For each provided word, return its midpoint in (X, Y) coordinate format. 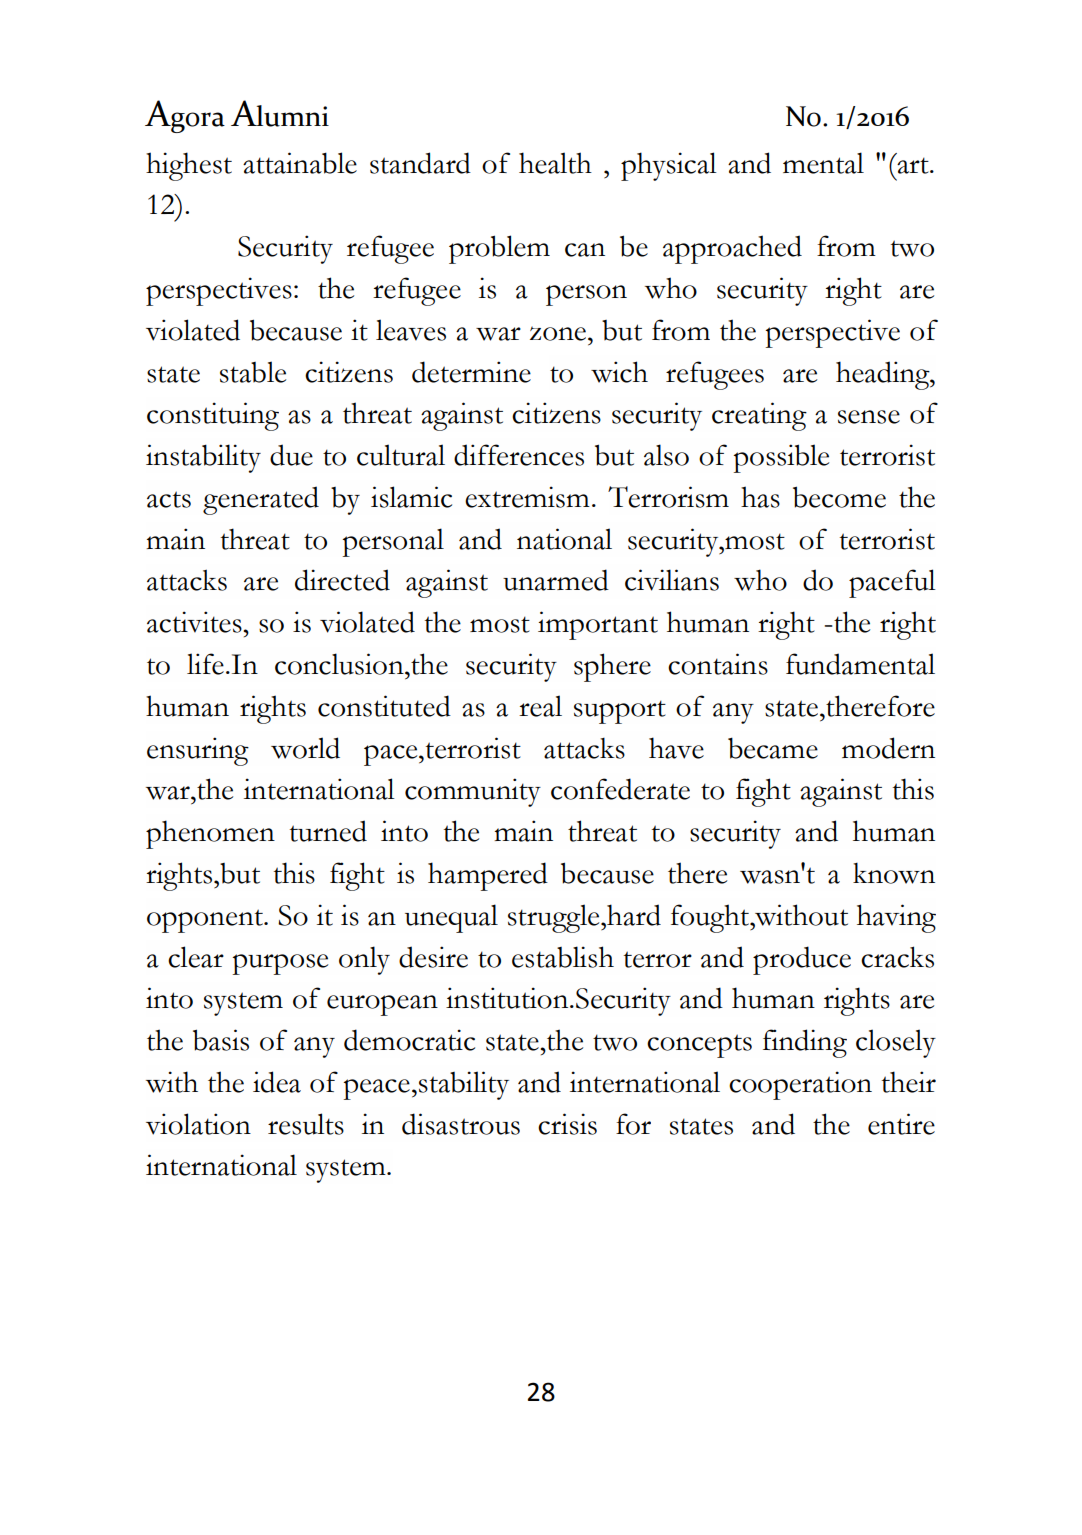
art (914, 165)
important (598, 625)
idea (277, 1082)
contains (718, 664)
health (555, 163)
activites (195, 622)
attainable (300, 163)
